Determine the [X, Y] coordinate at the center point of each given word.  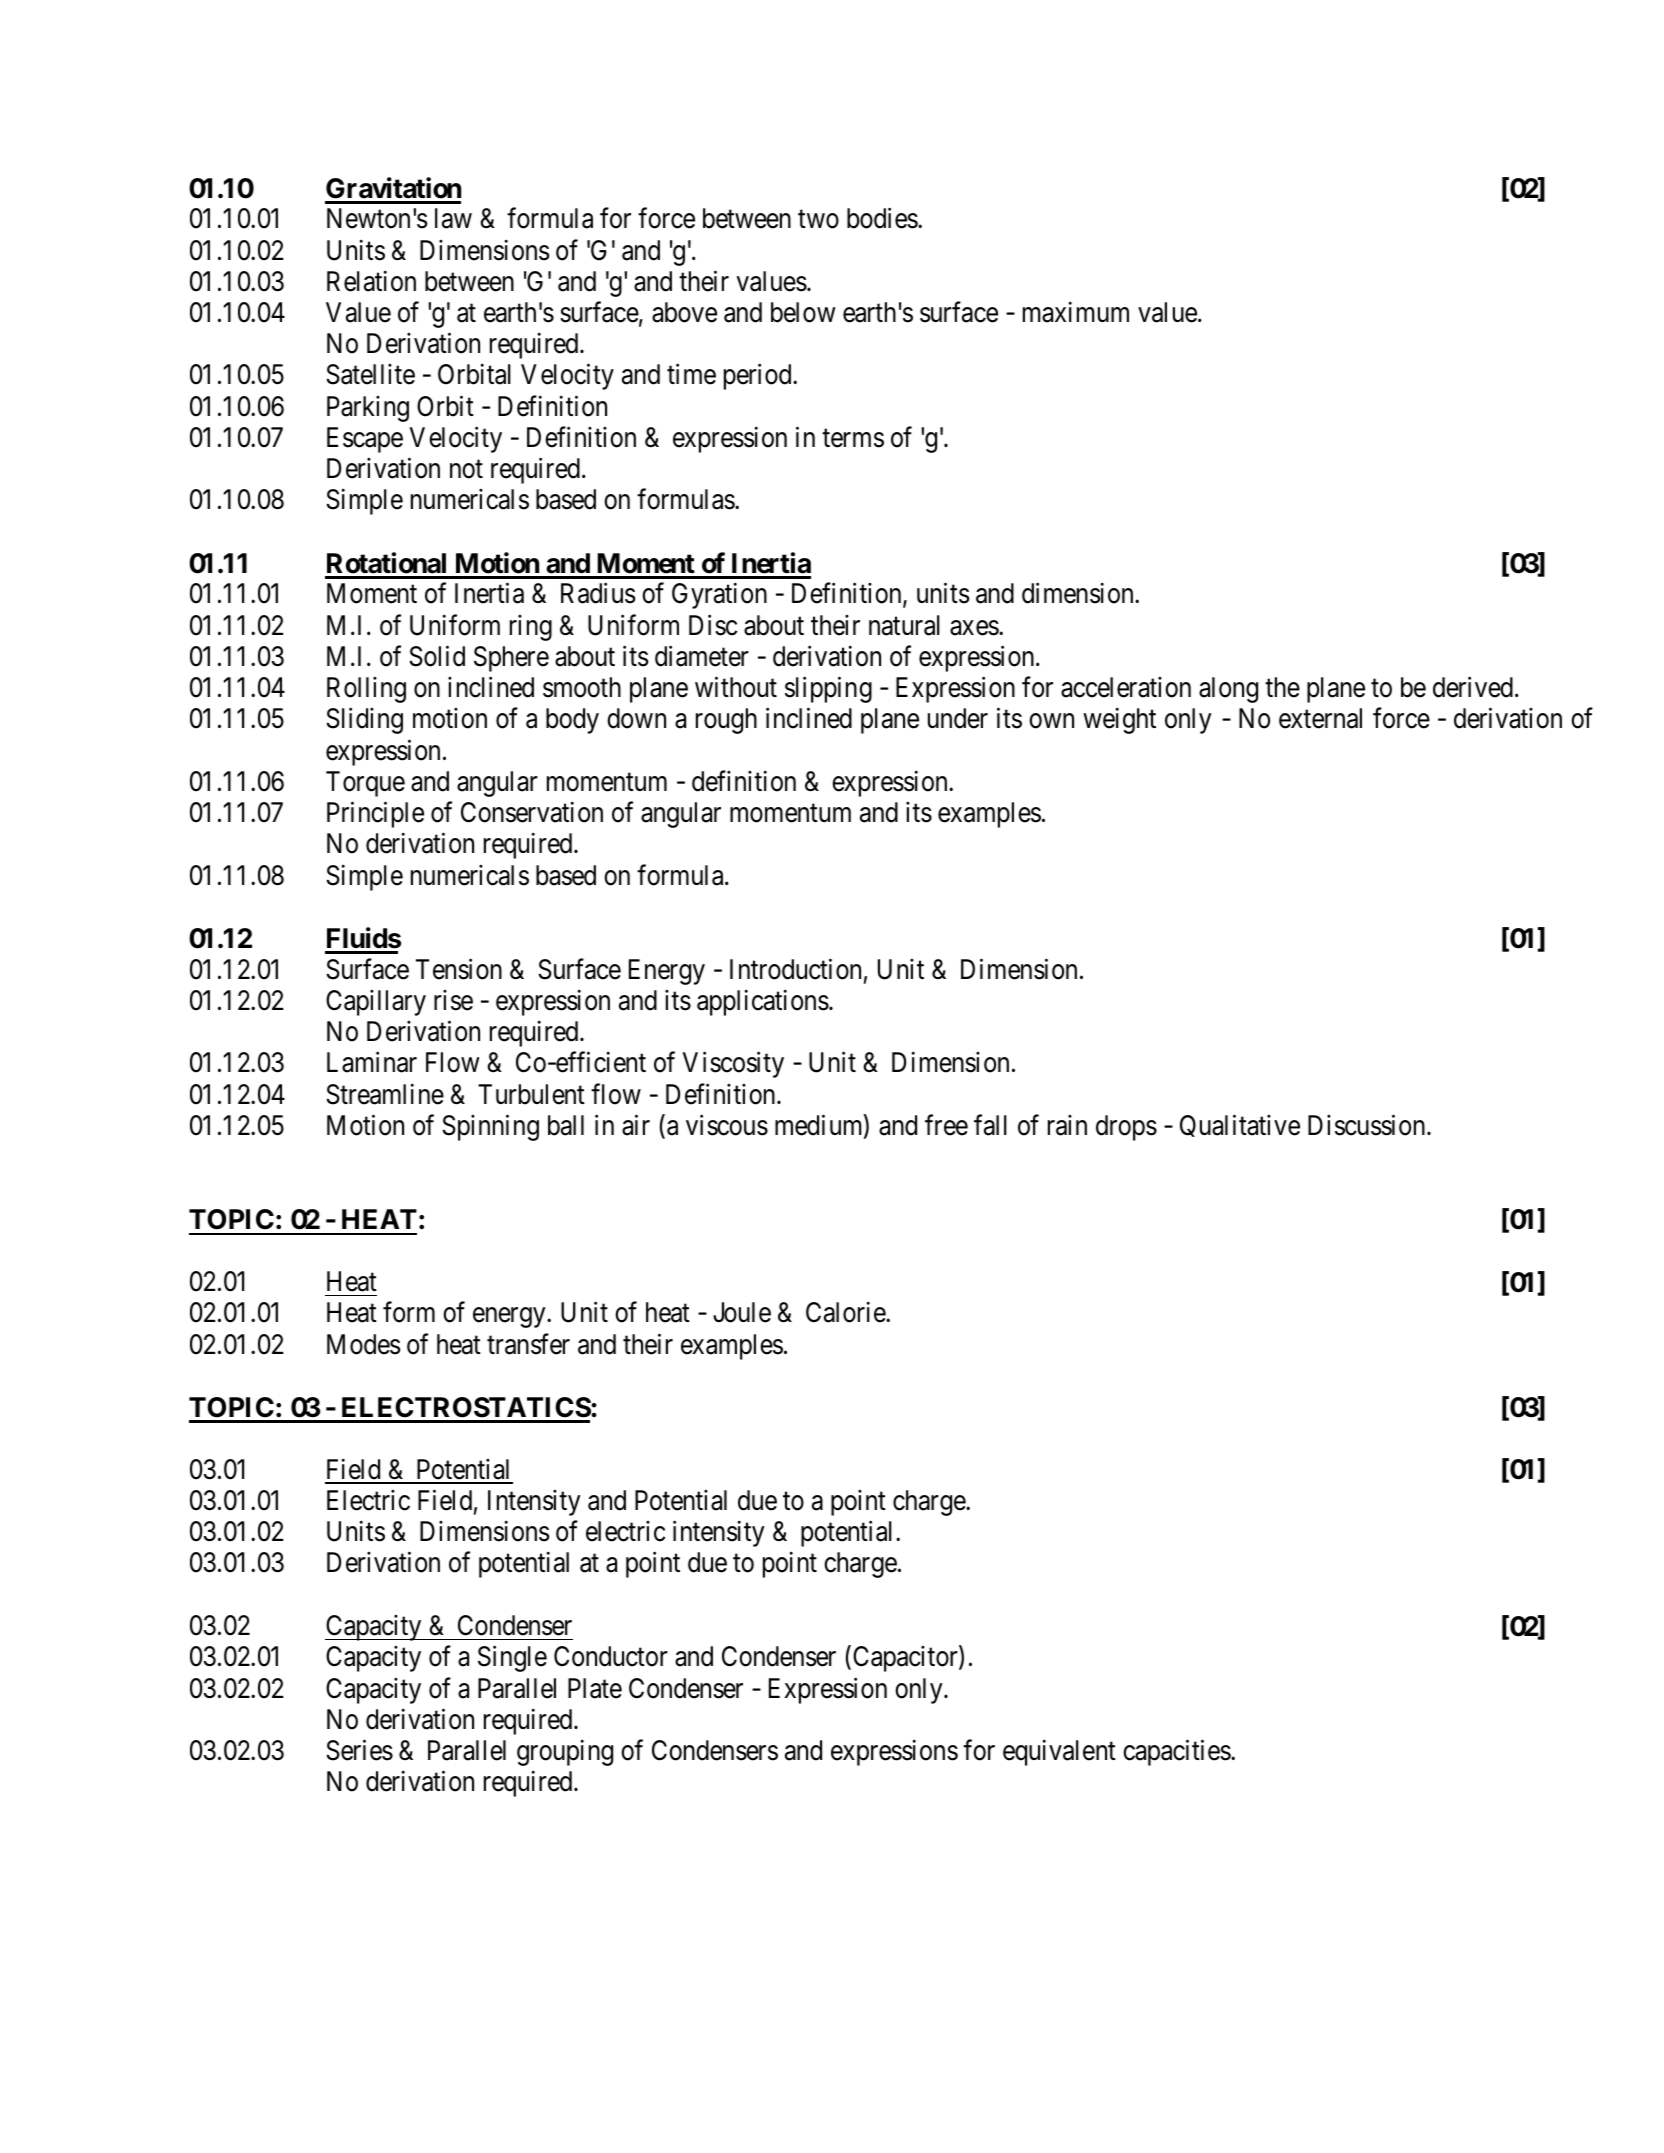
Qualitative [1240, 1125]
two [818, 220]
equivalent [1059, 1753]
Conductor [611, 1656]
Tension [459, 969]
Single [512, 1659]
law [453, 218]
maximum [1076, 312]
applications [763, 1002]
